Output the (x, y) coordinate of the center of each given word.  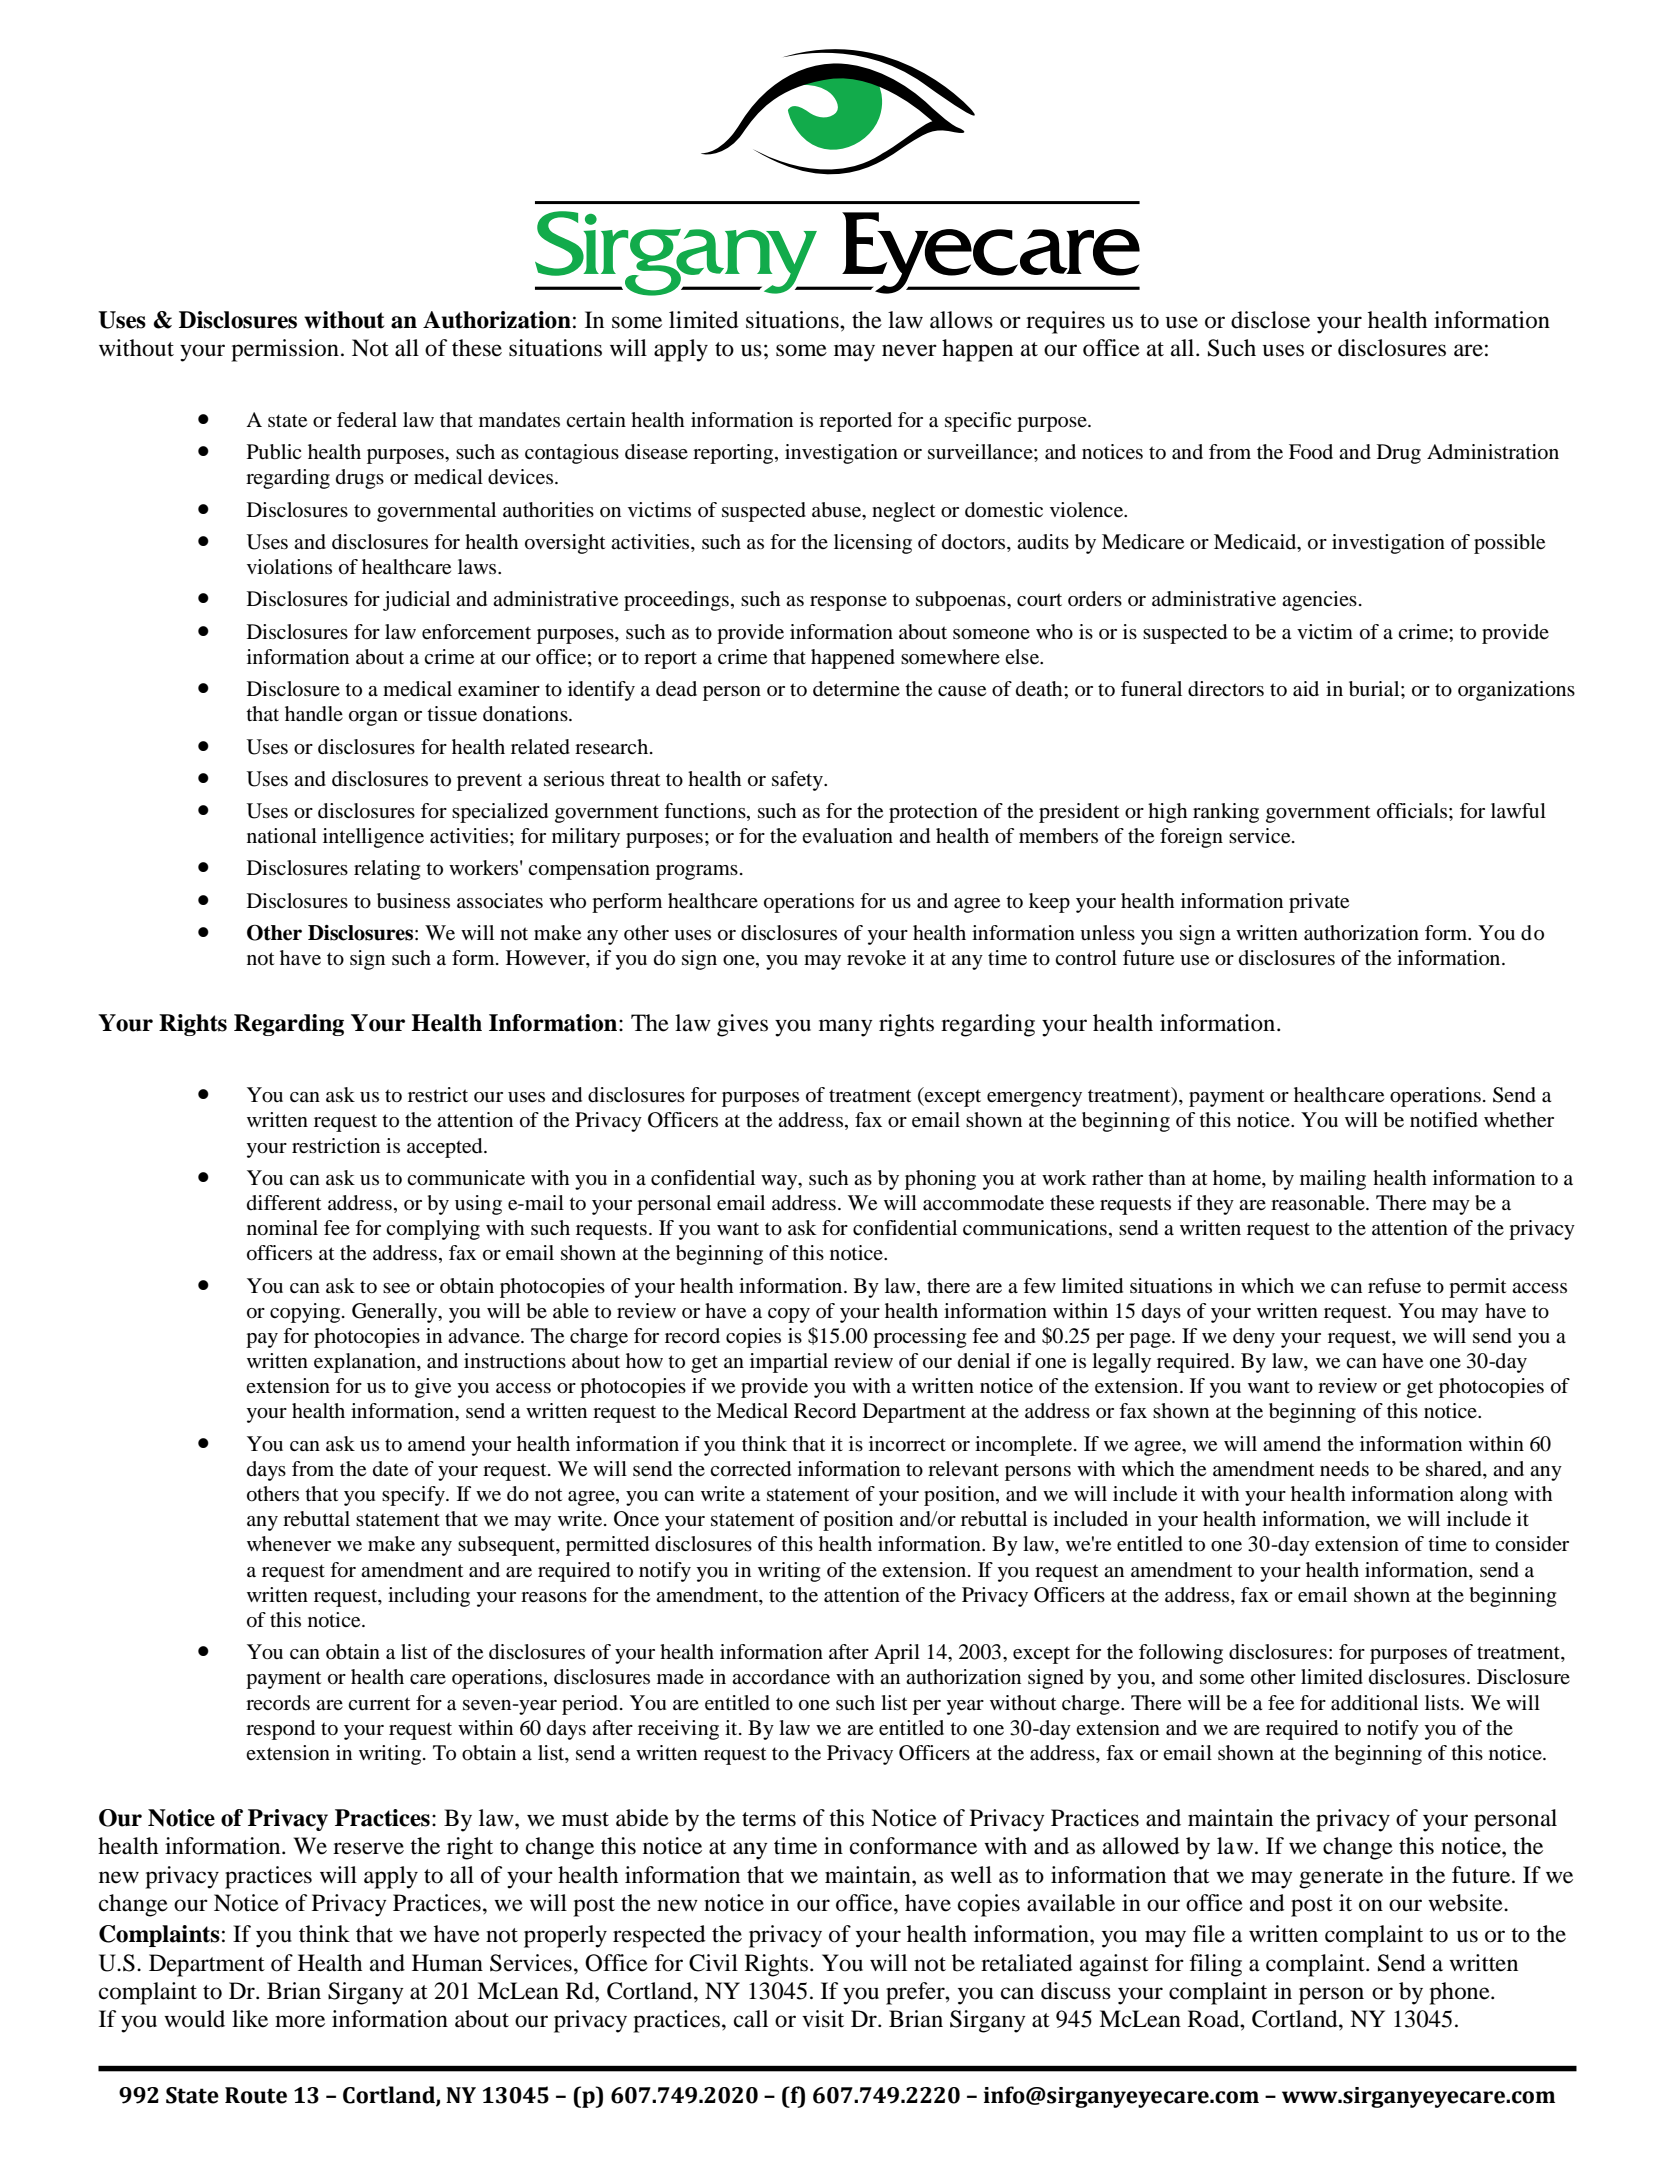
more (300, 2021)
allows (961, 320)
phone (1460, 1993)
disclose (1270, 320)
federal (367, 420)
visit (823, 2019)
